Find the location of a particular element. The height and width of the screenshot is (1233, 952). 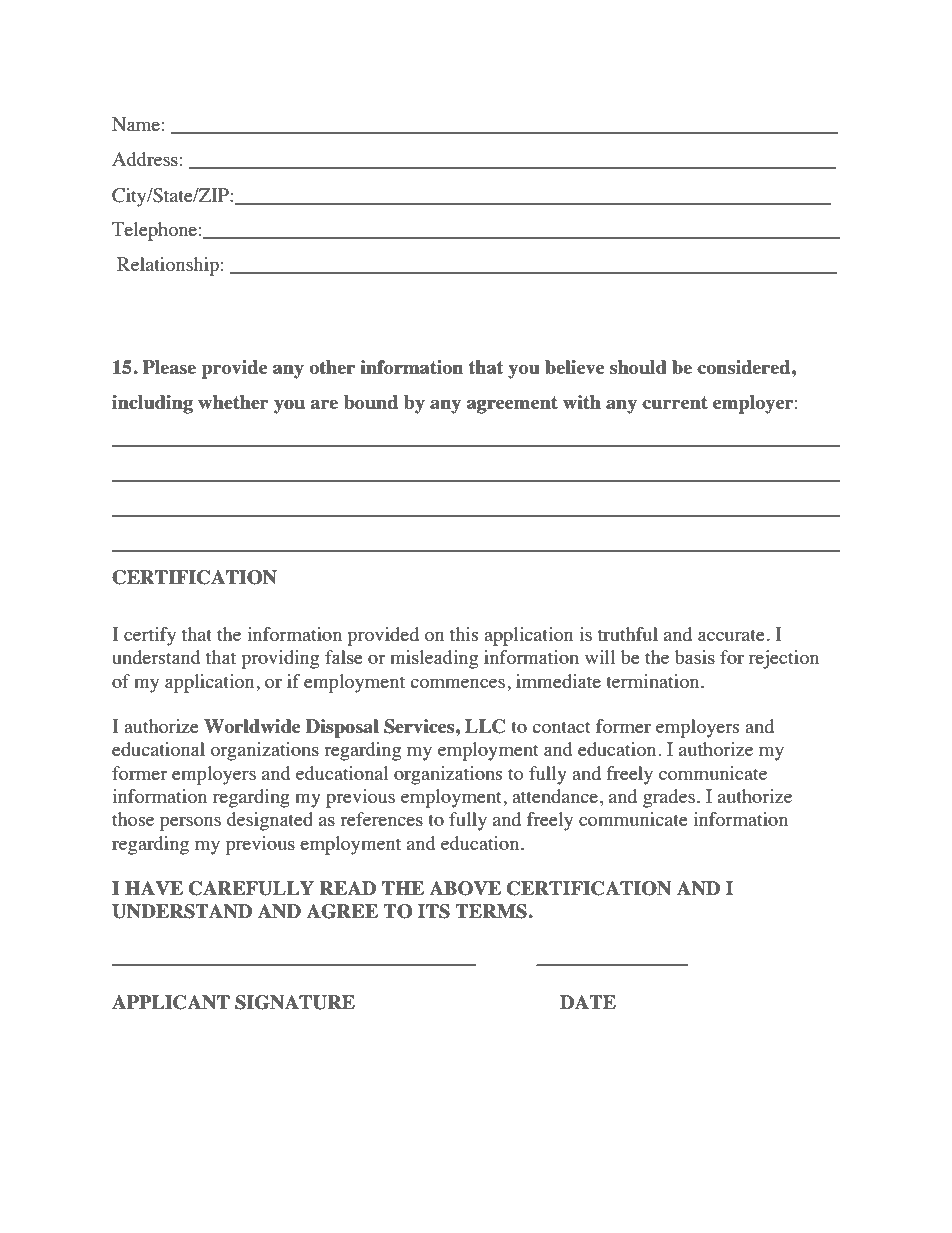

Name is located at coordinates (136, 124).
